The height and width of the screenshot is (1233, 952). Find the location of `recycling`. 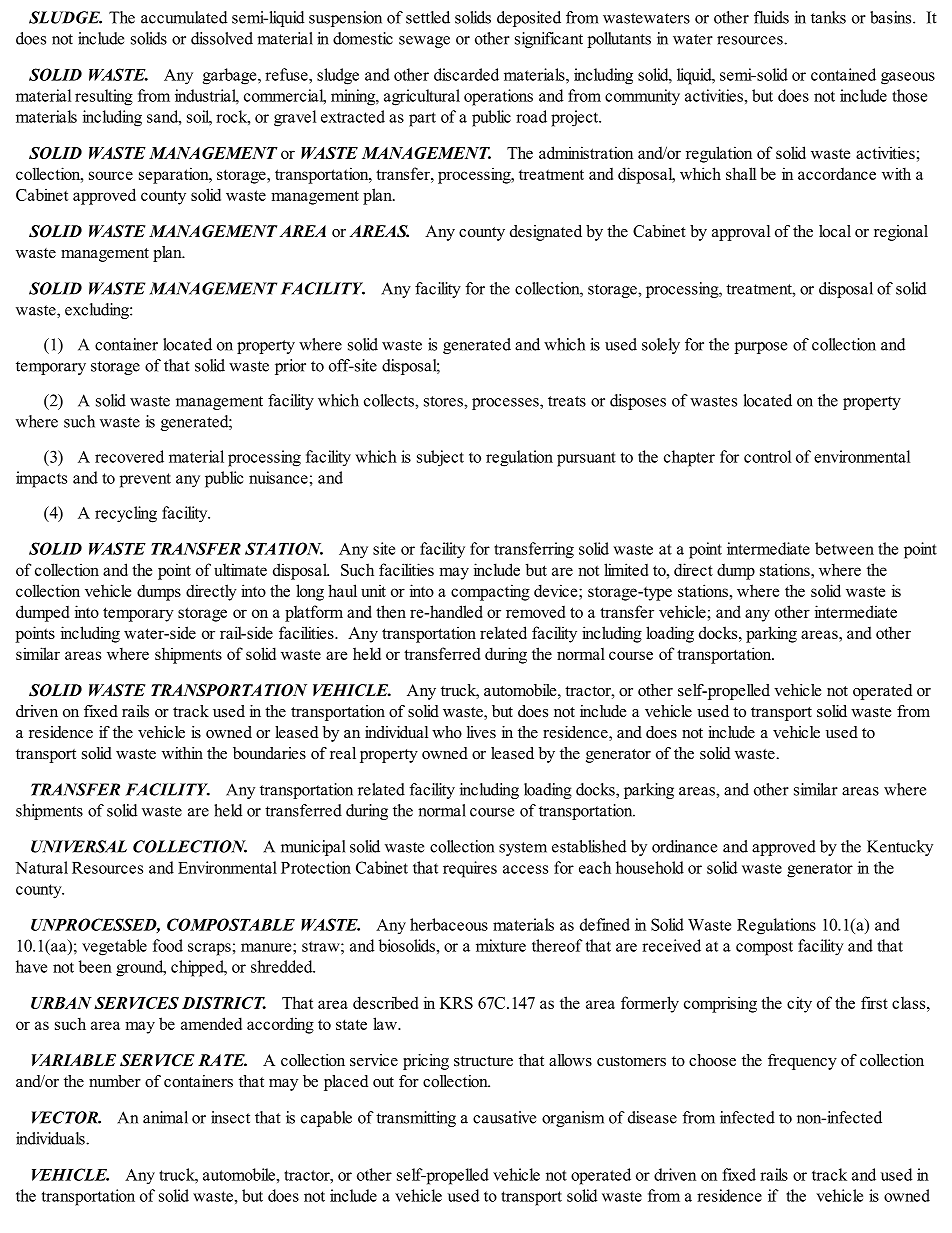

recycling is located at coordinates (126, 514).
